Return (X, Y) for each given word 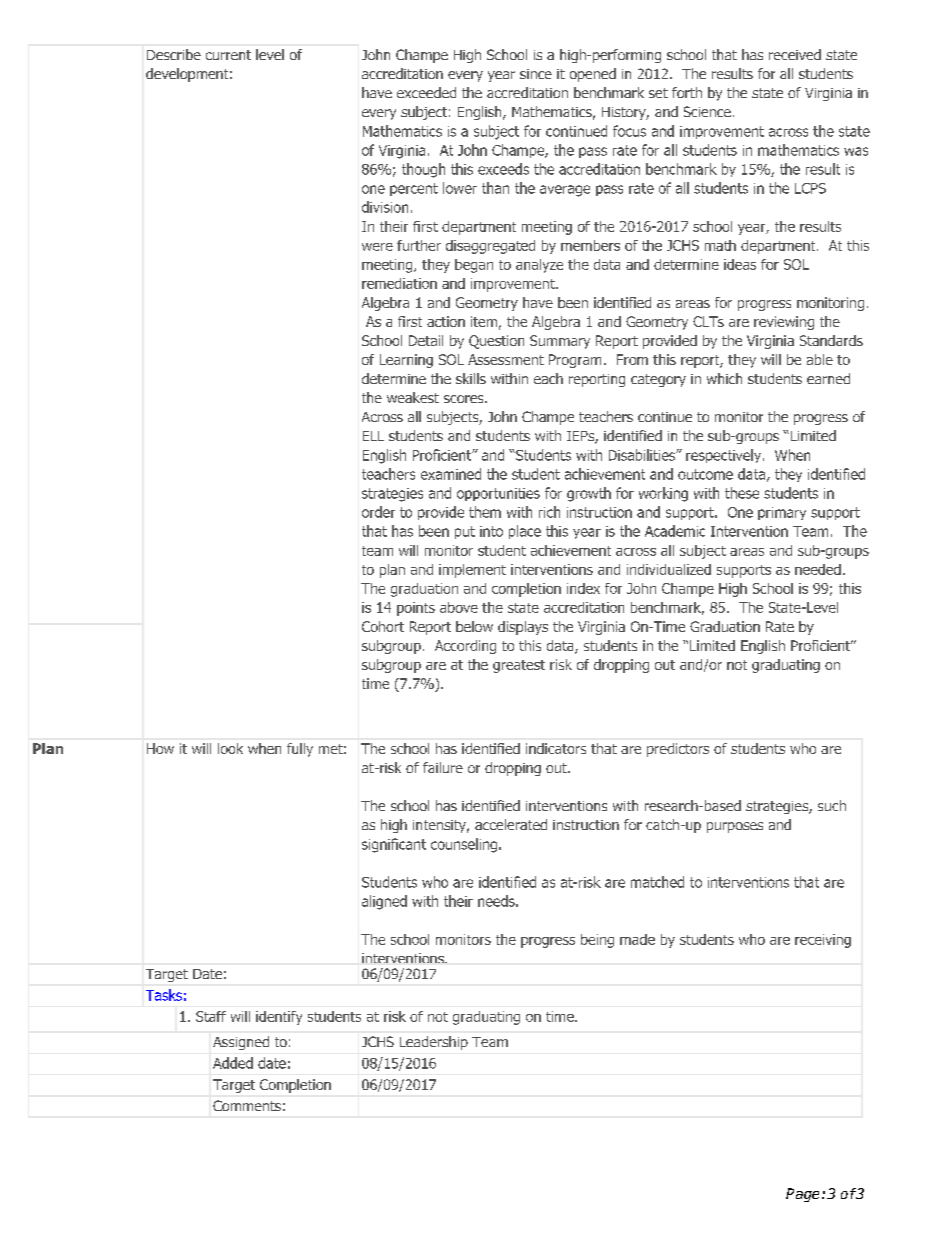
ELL (373, 436)
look (230, 748)
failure (443, 767)
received (795, 54)
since (536, 74)
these (742, 493)
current (228, 55)
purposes (735, 827)
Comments (247, 1105)
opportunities (498, 494)
